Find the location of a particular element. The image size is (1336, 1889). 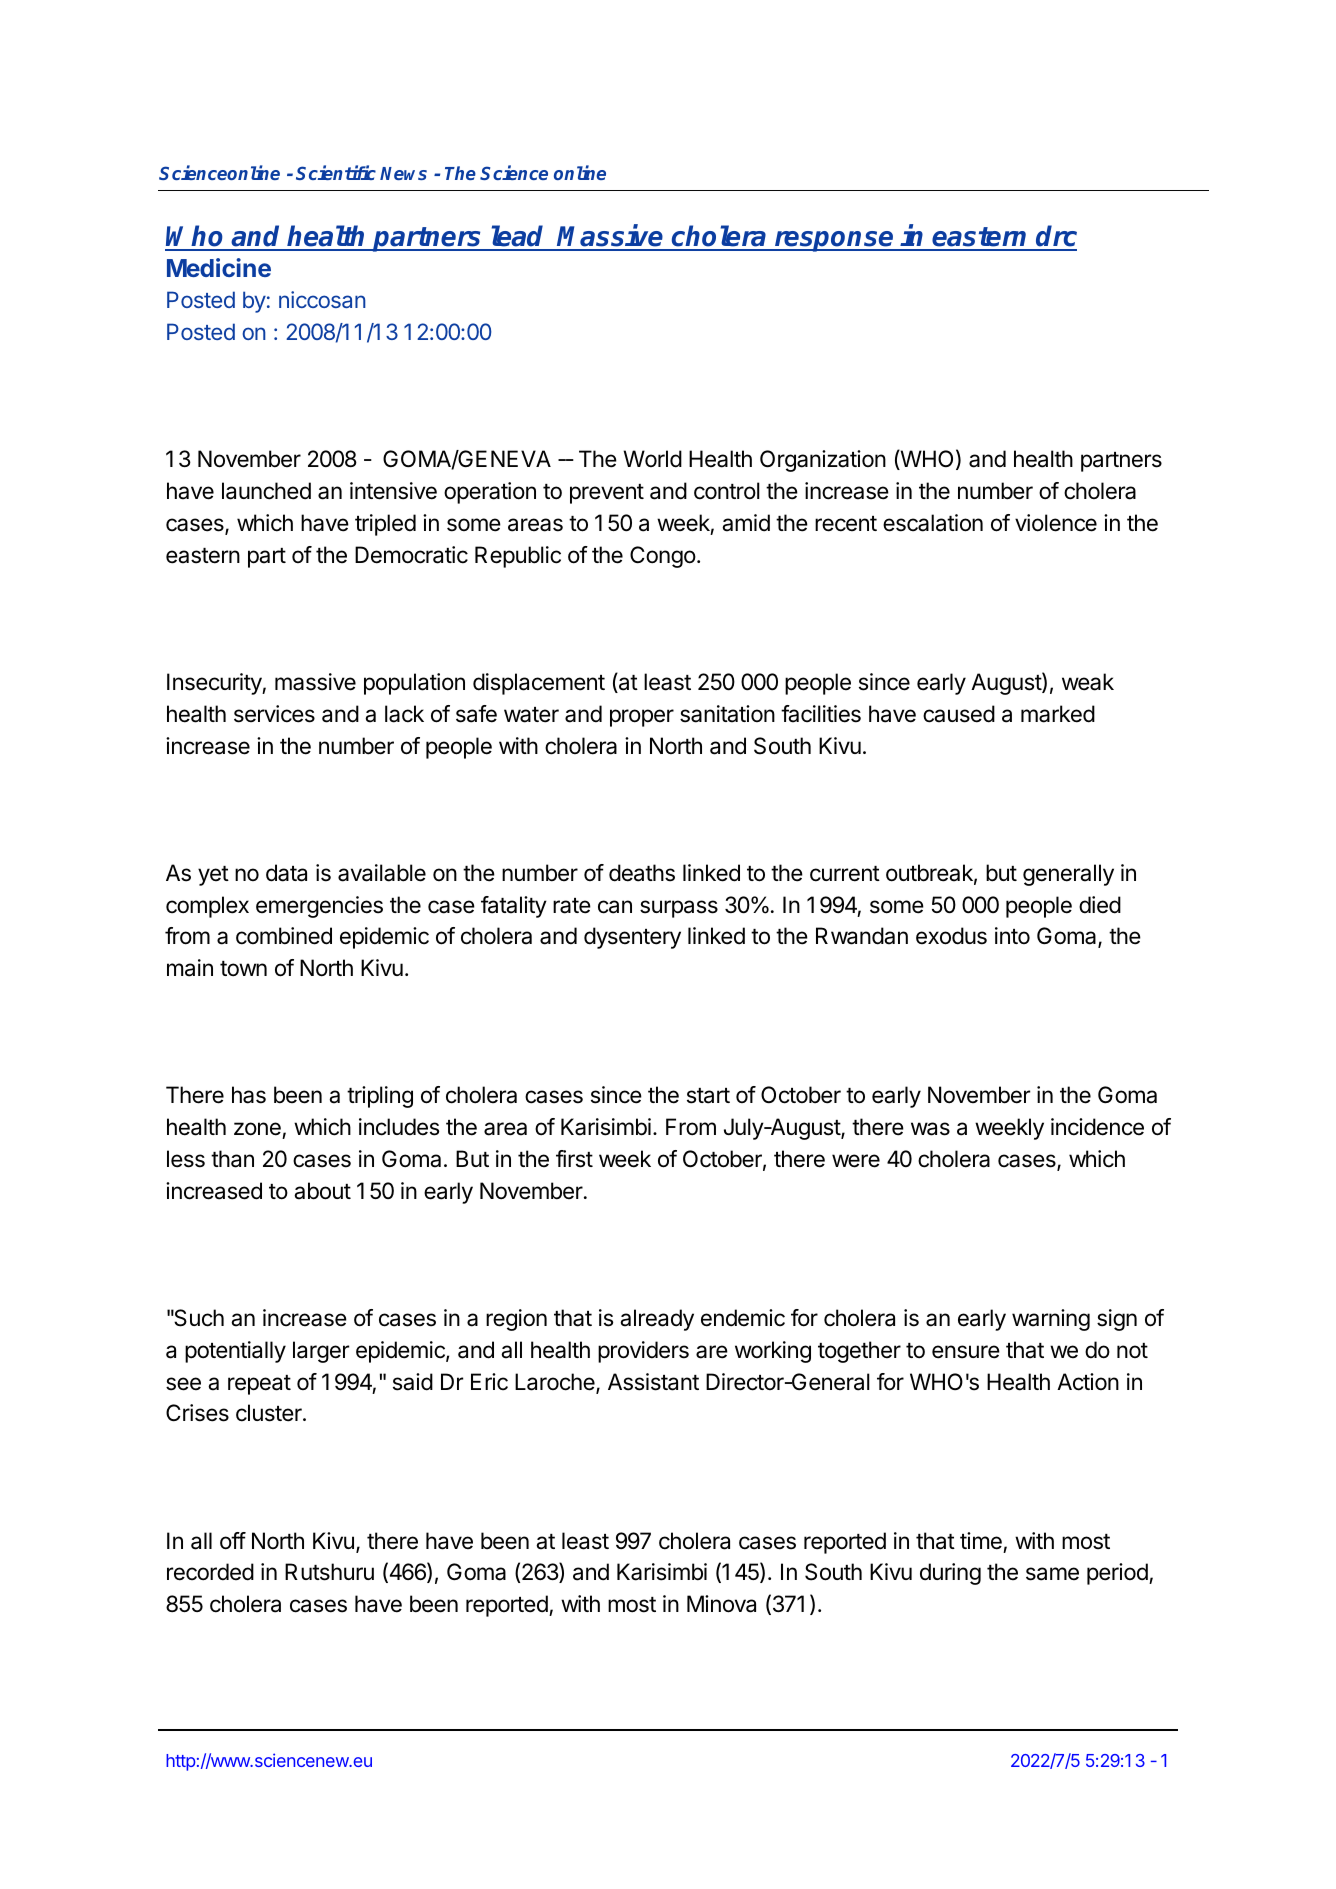

time is located at coordinates (981, 1541).
